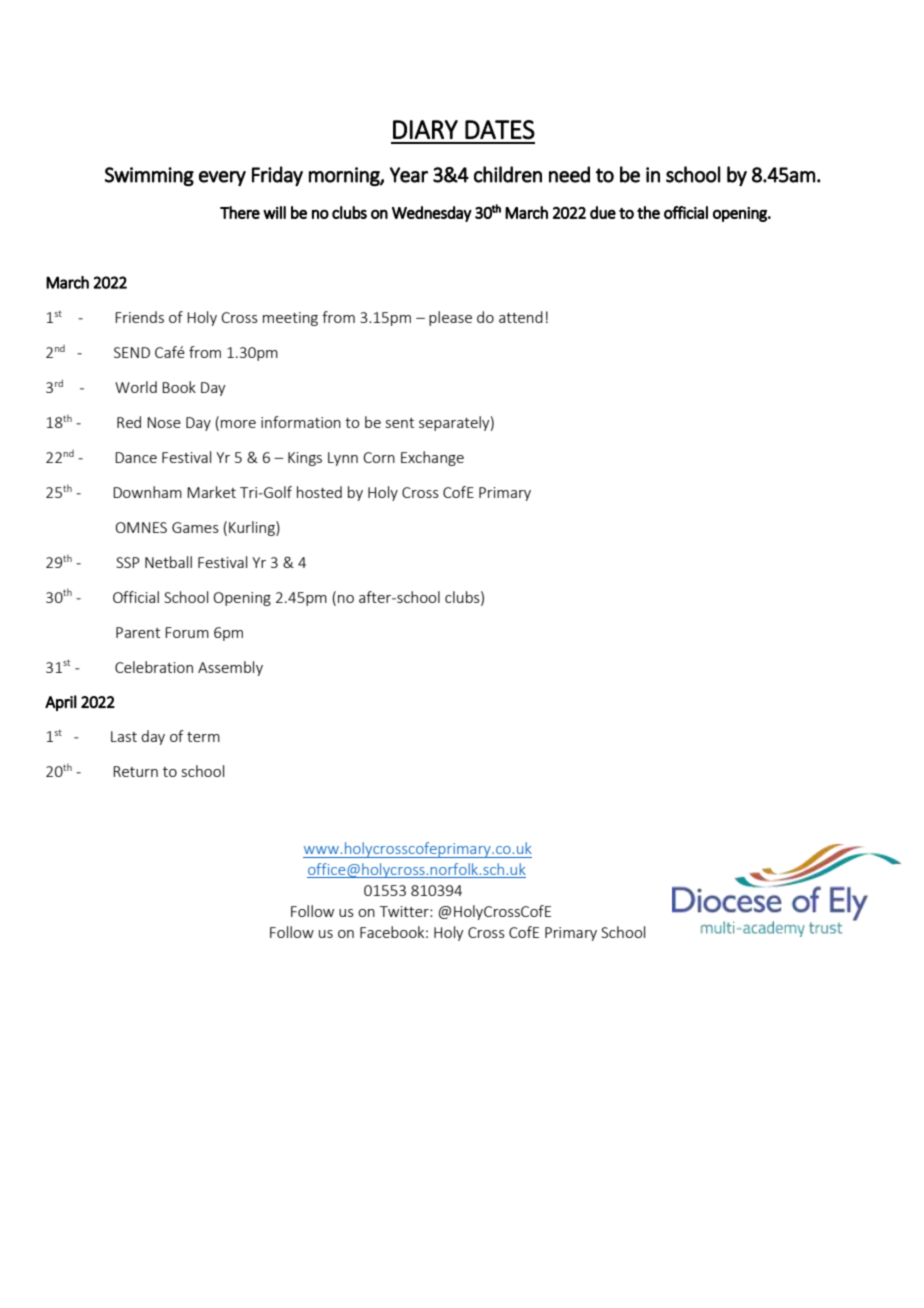 The width and height of the screenshot is (924, 1308). What do you see at coordinates (141, 527) in the screenshot?
I see `OMNES` at bounding box center [141, 527].
